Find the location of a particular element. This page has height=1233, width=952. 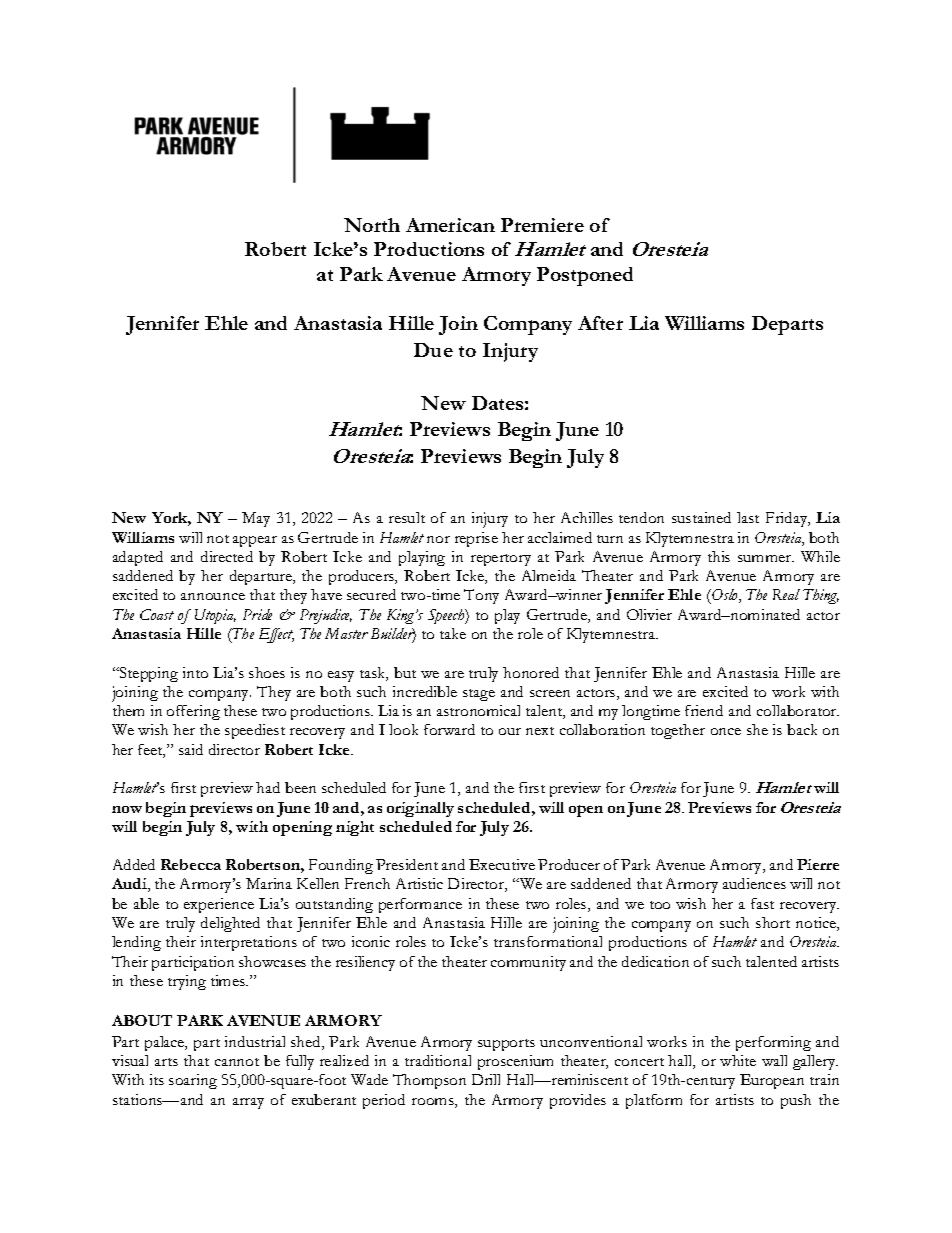

friend is located at coordinates (704, 710).
